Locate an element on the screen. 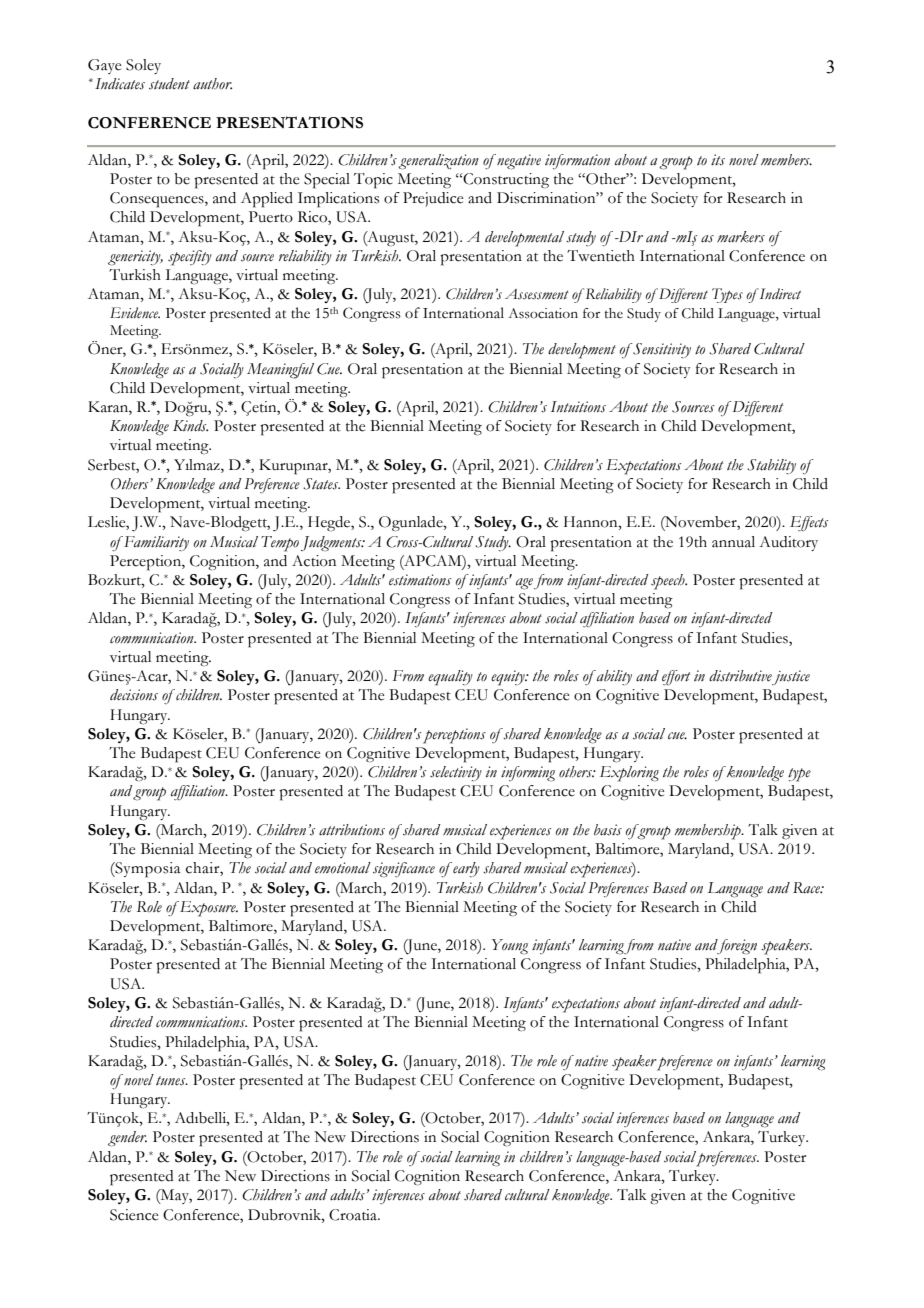  distributive is located at coordinates (740, 676).
